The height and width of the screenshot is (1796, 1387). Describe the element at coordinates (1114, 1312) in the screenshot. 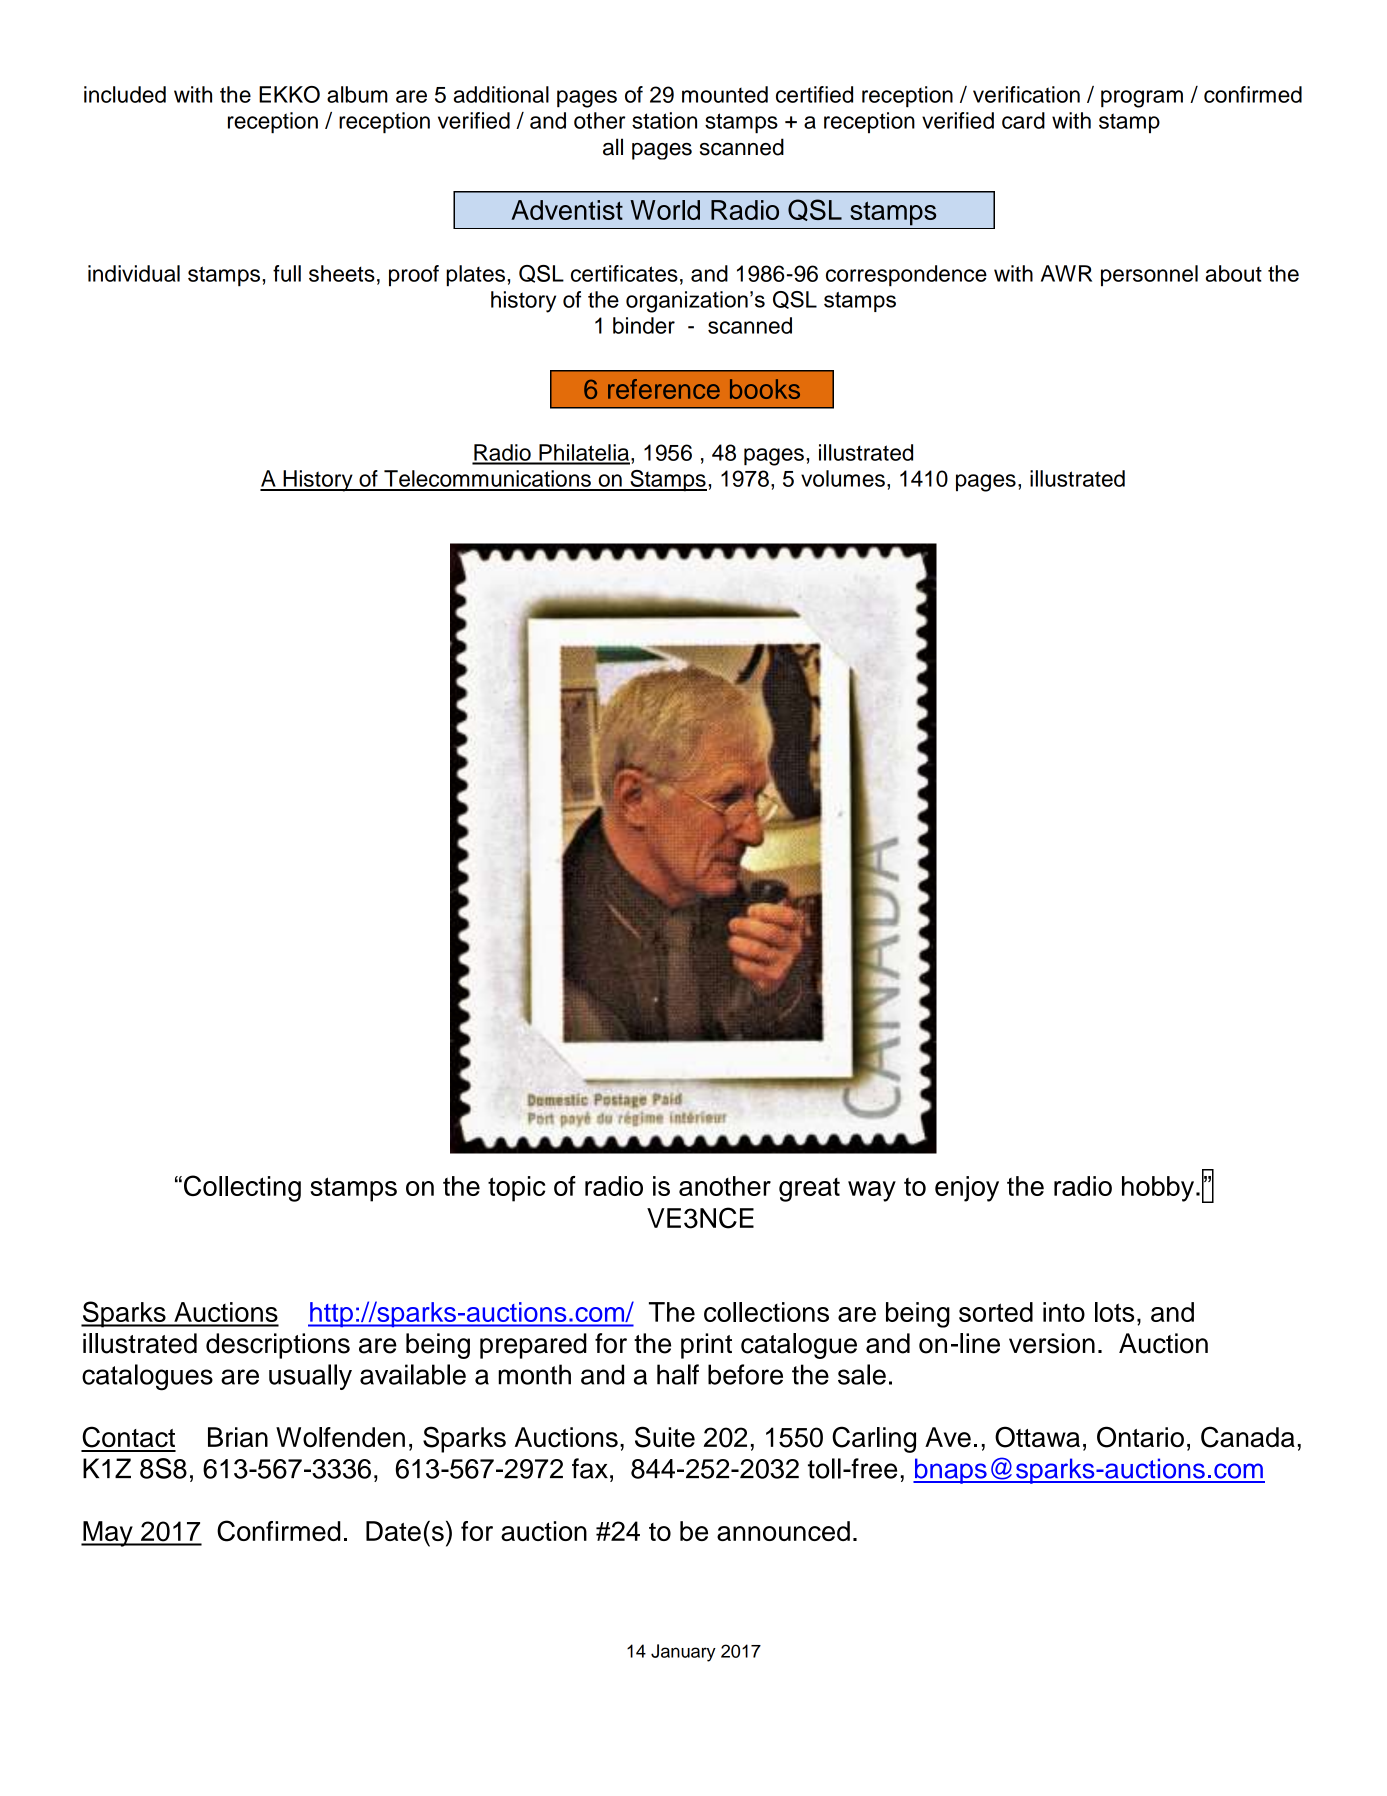

I see `lots` at that location.
